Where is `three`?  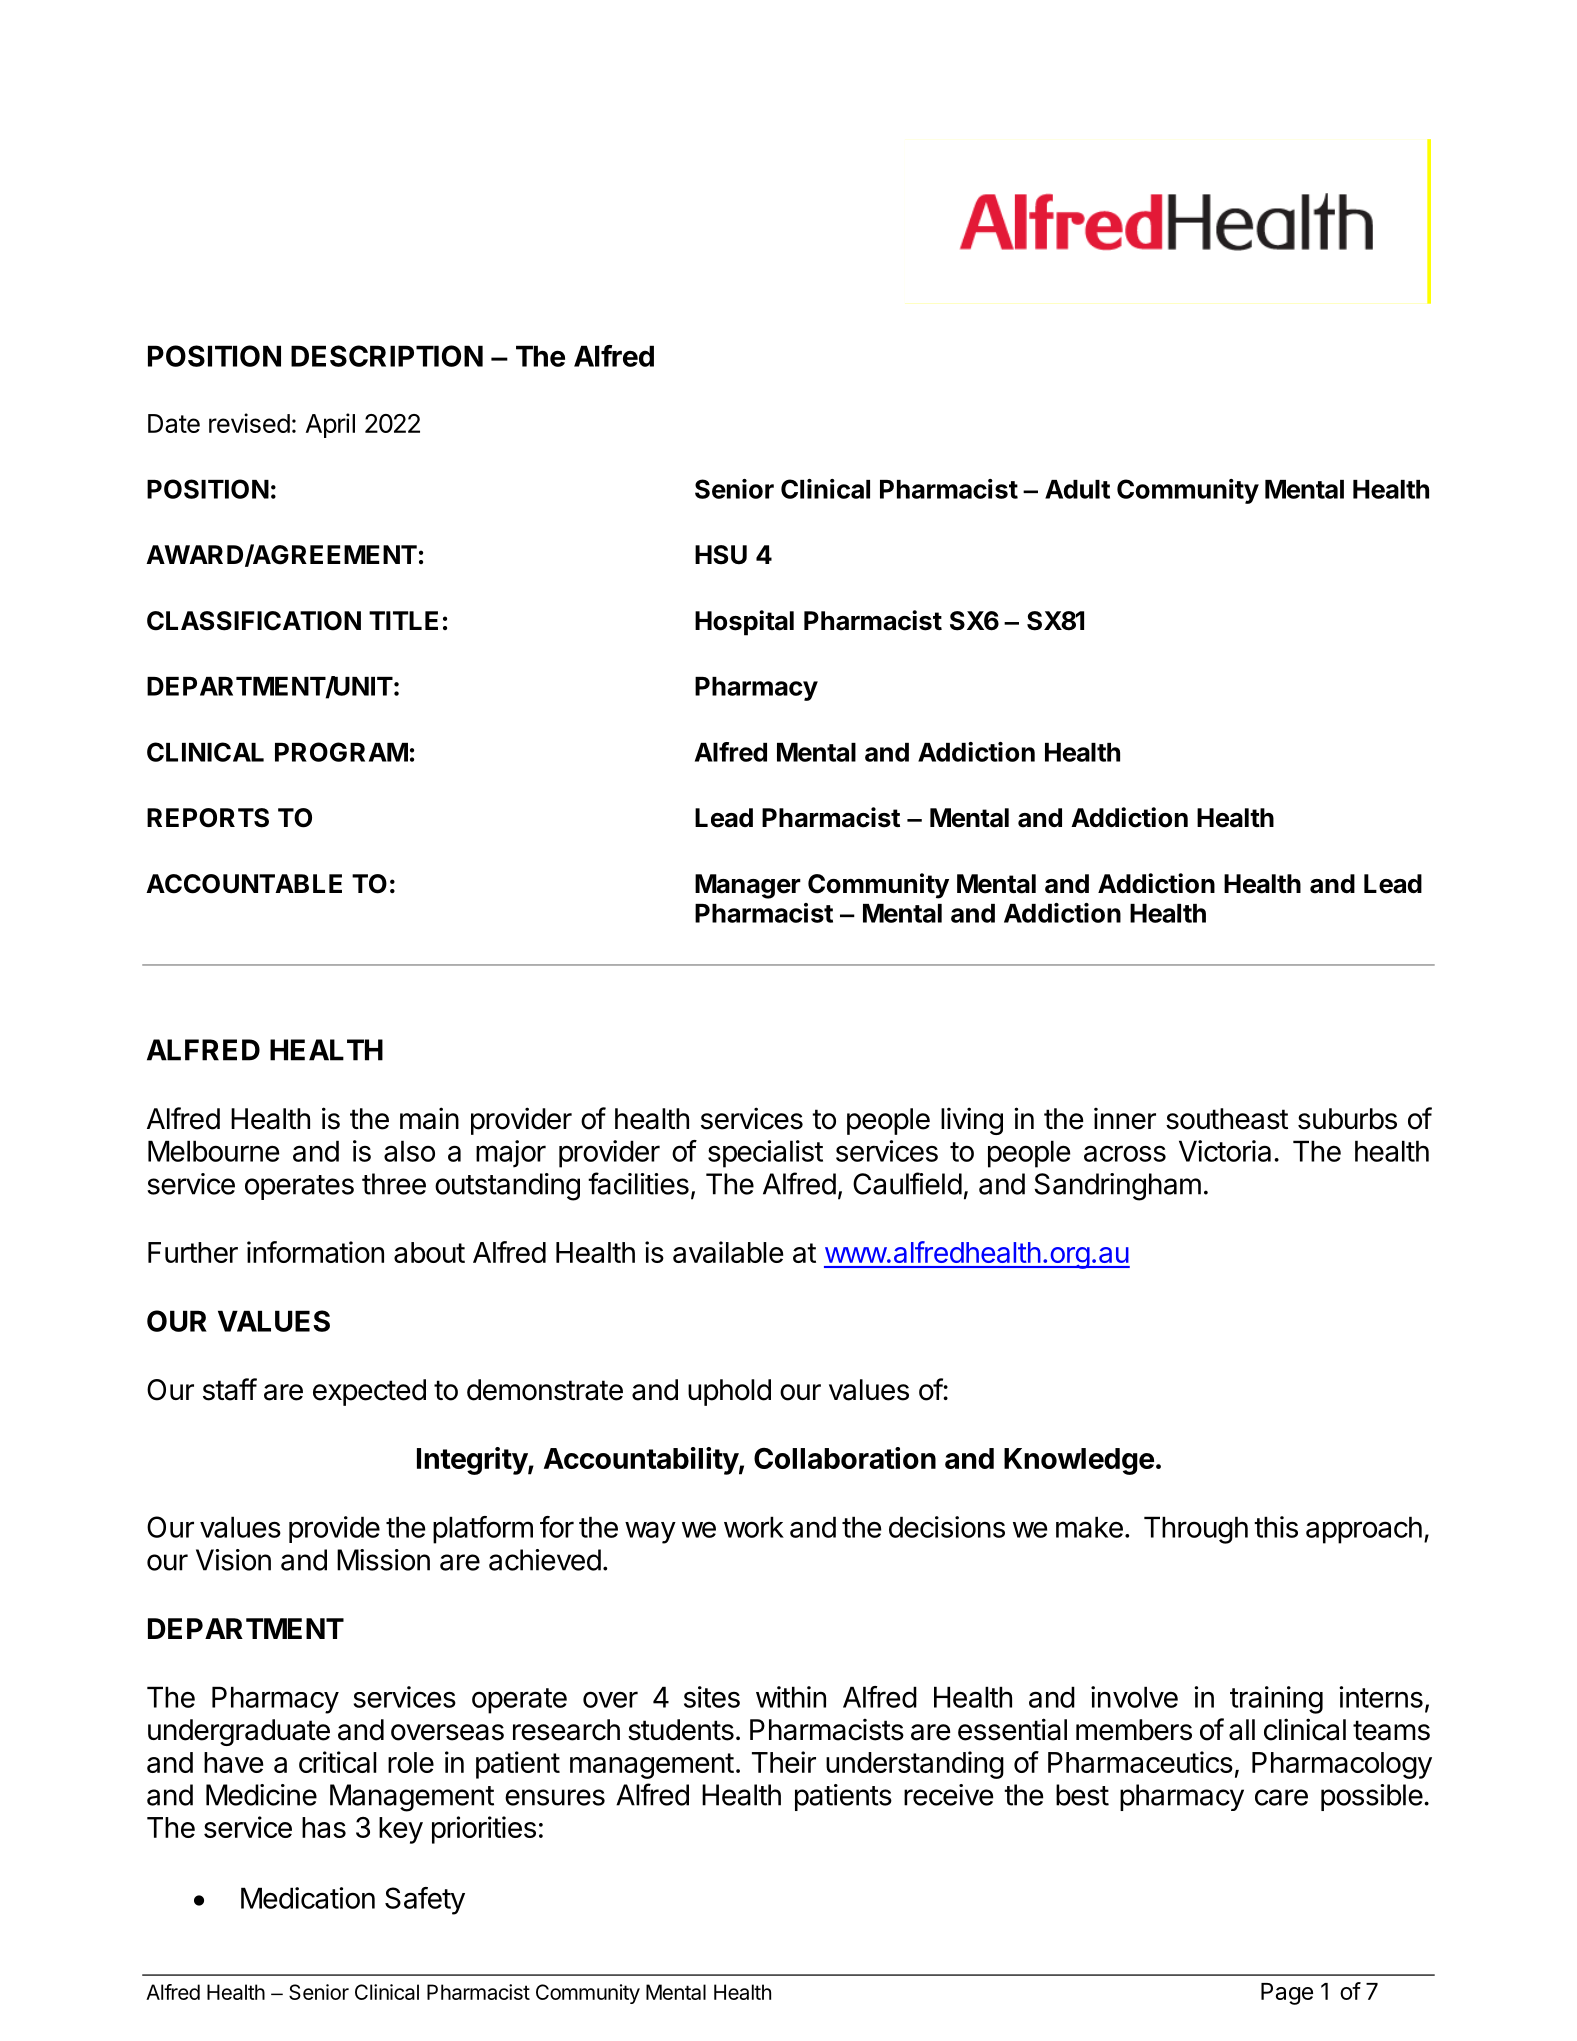 three is located at coordinates (394, 1184).
